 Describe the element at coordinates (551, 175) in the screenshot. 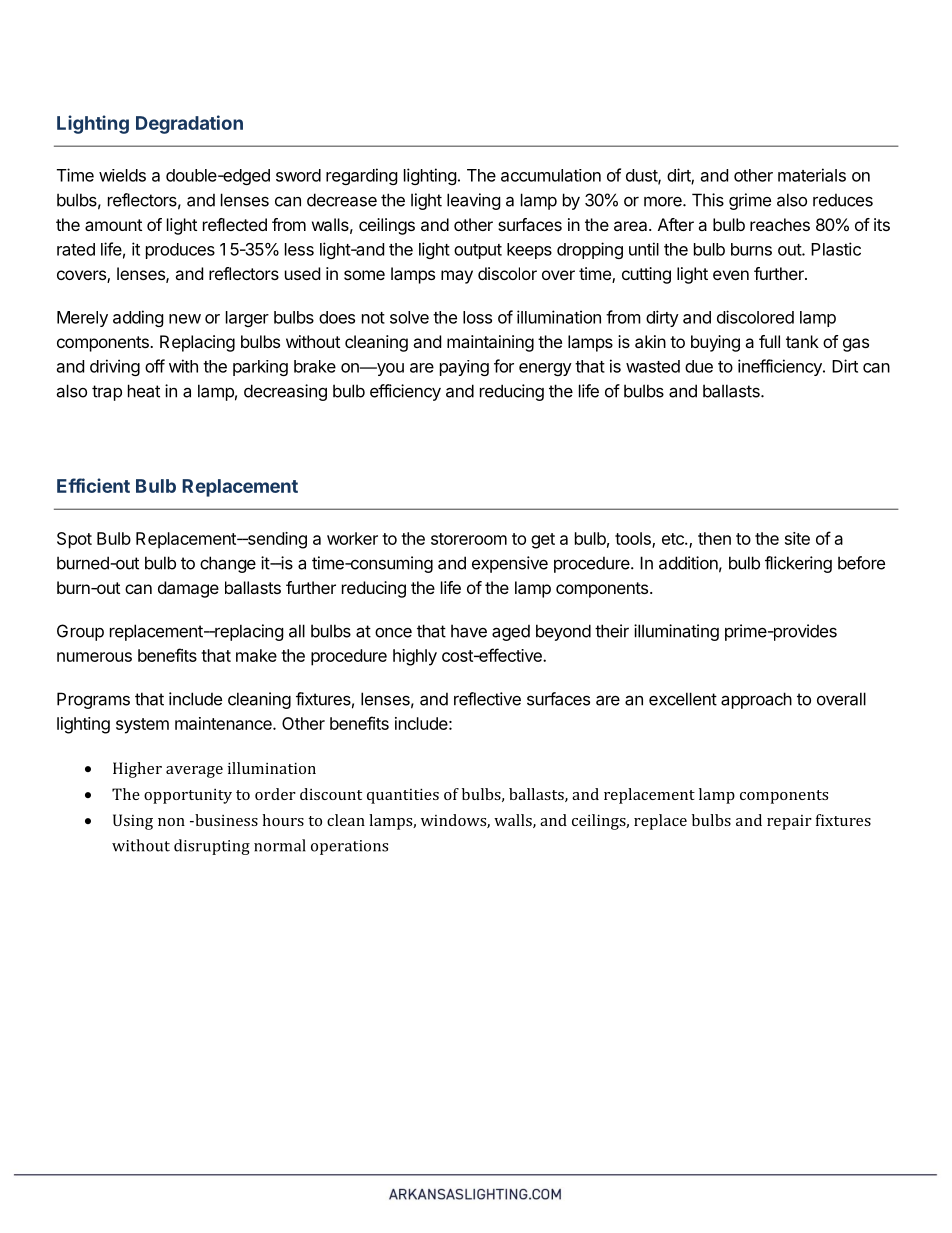

I see `accumulation` at that location.
